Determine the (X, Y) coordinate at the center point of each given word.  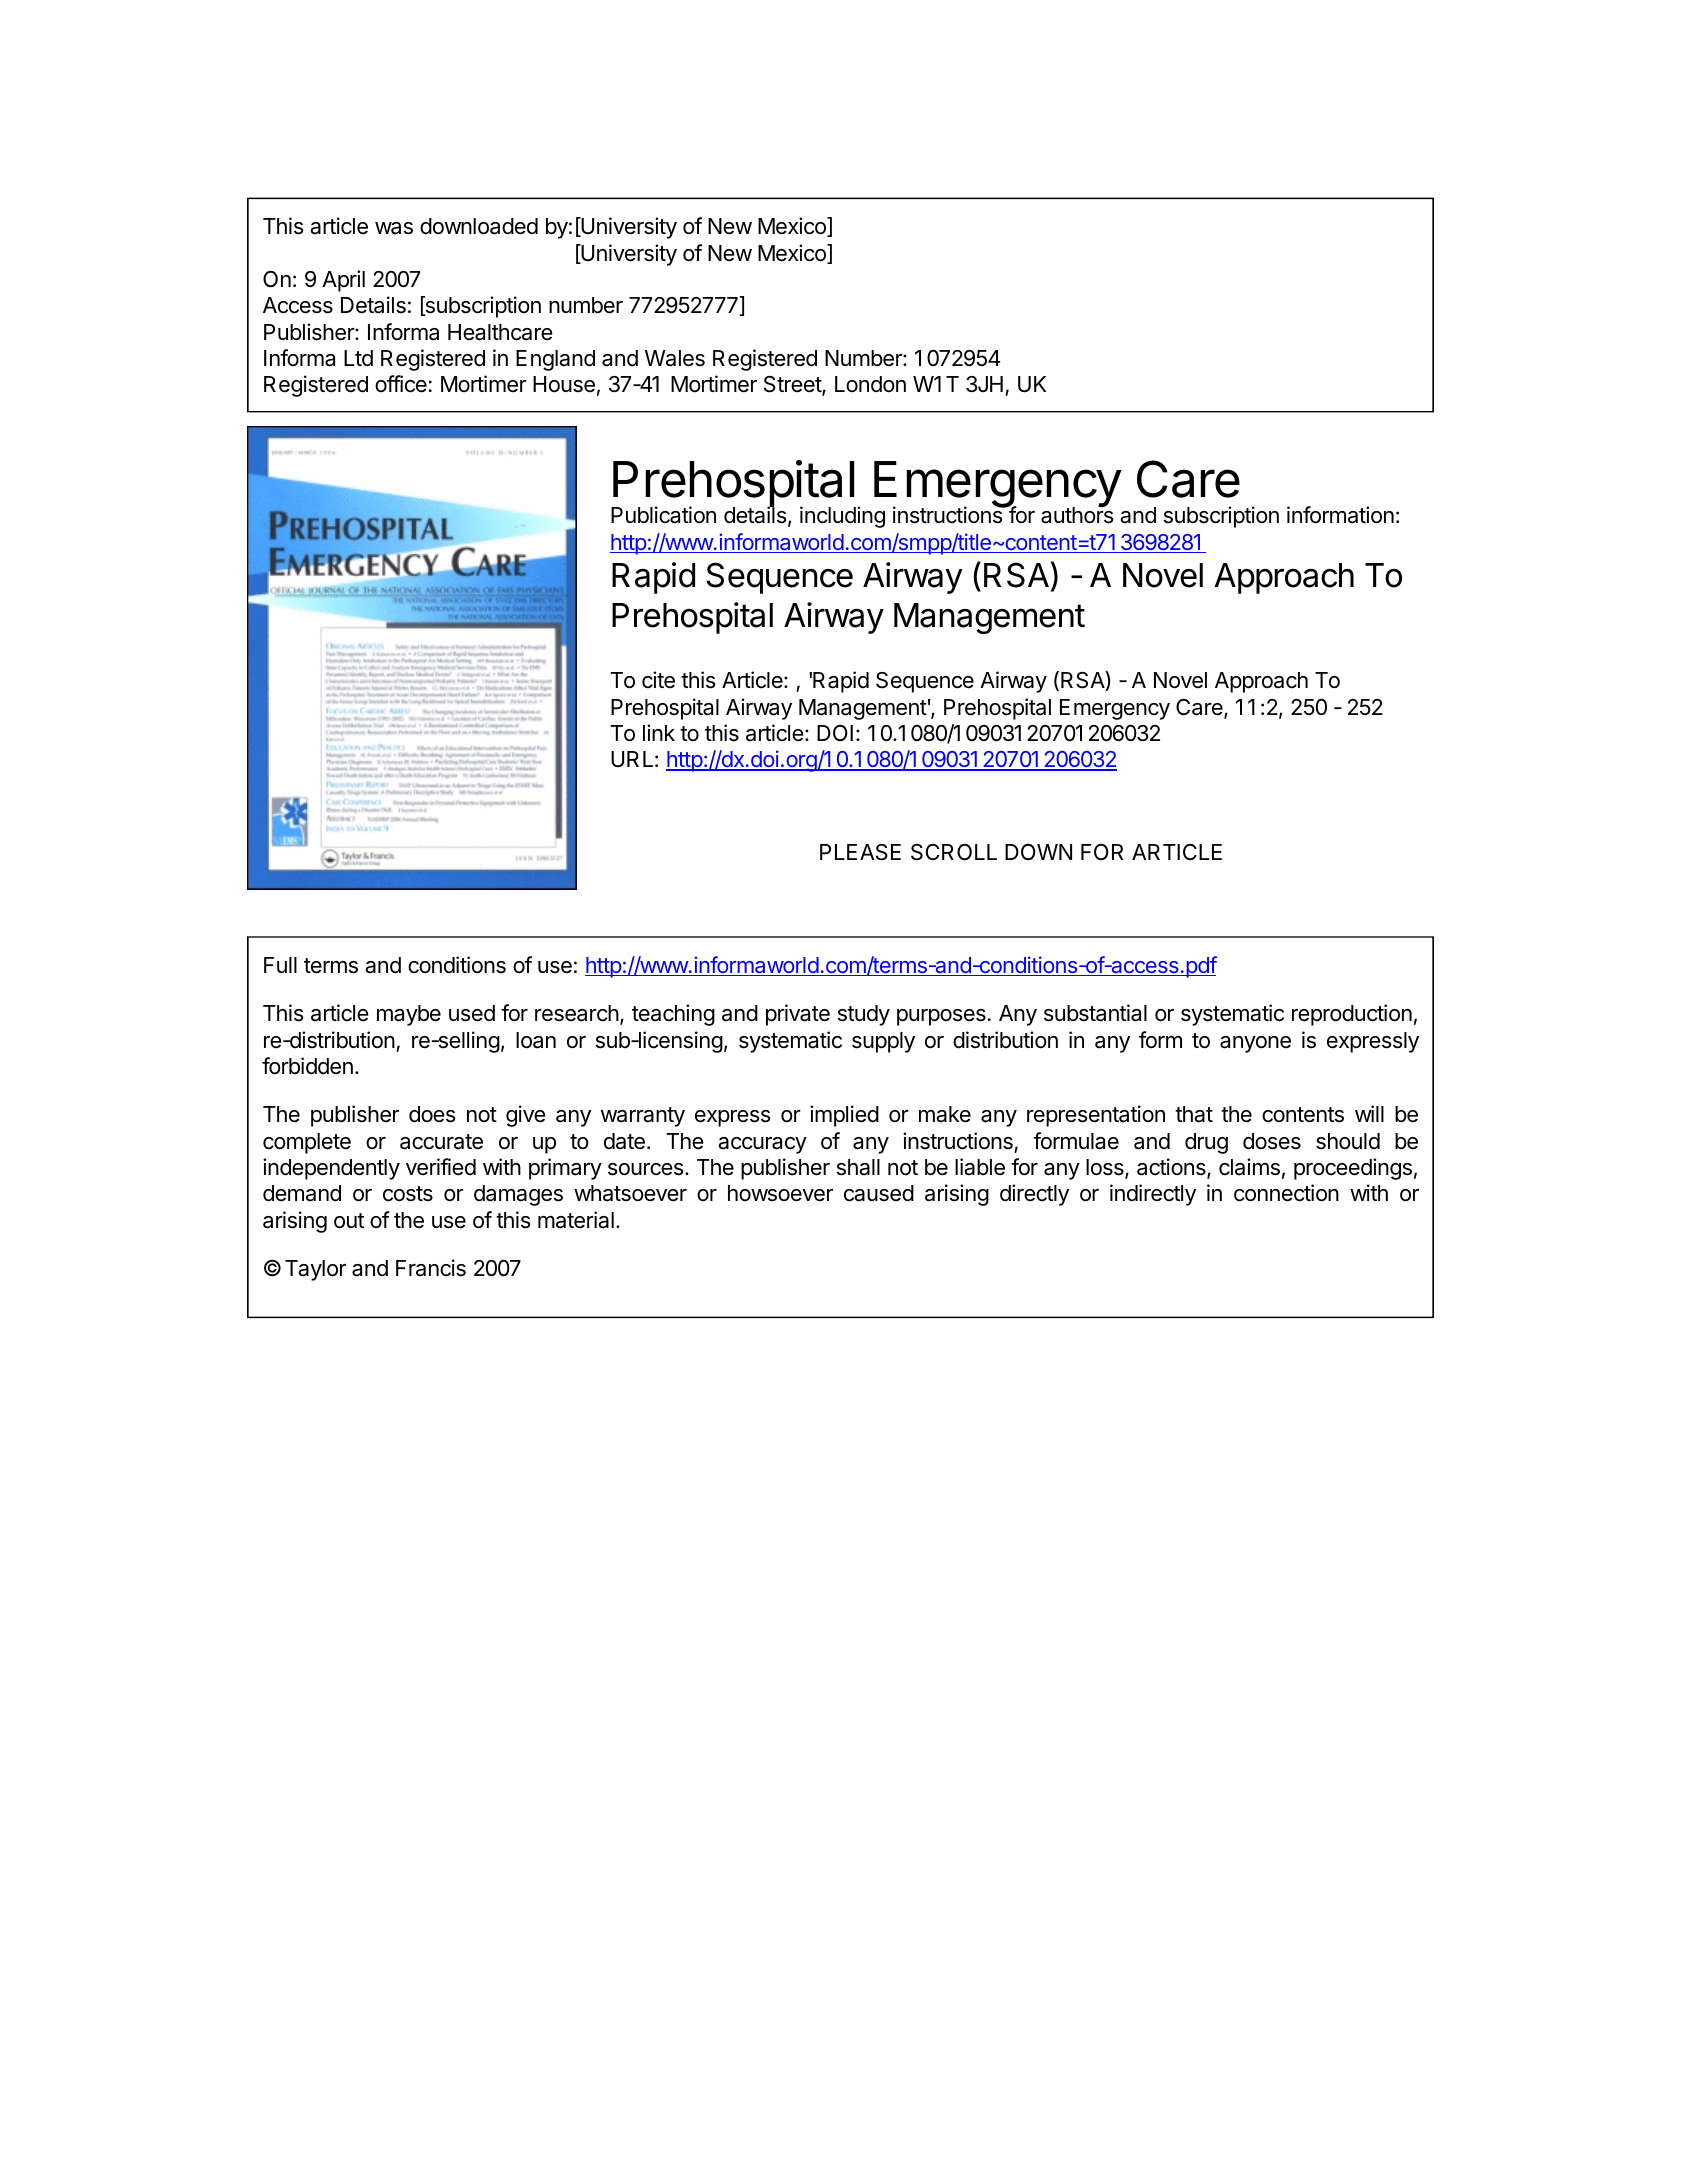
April (343, 281)
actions (1171, 1167)
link (659, 732)
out (349, 1221)
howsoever (780, 1193)
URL (631, 759)
